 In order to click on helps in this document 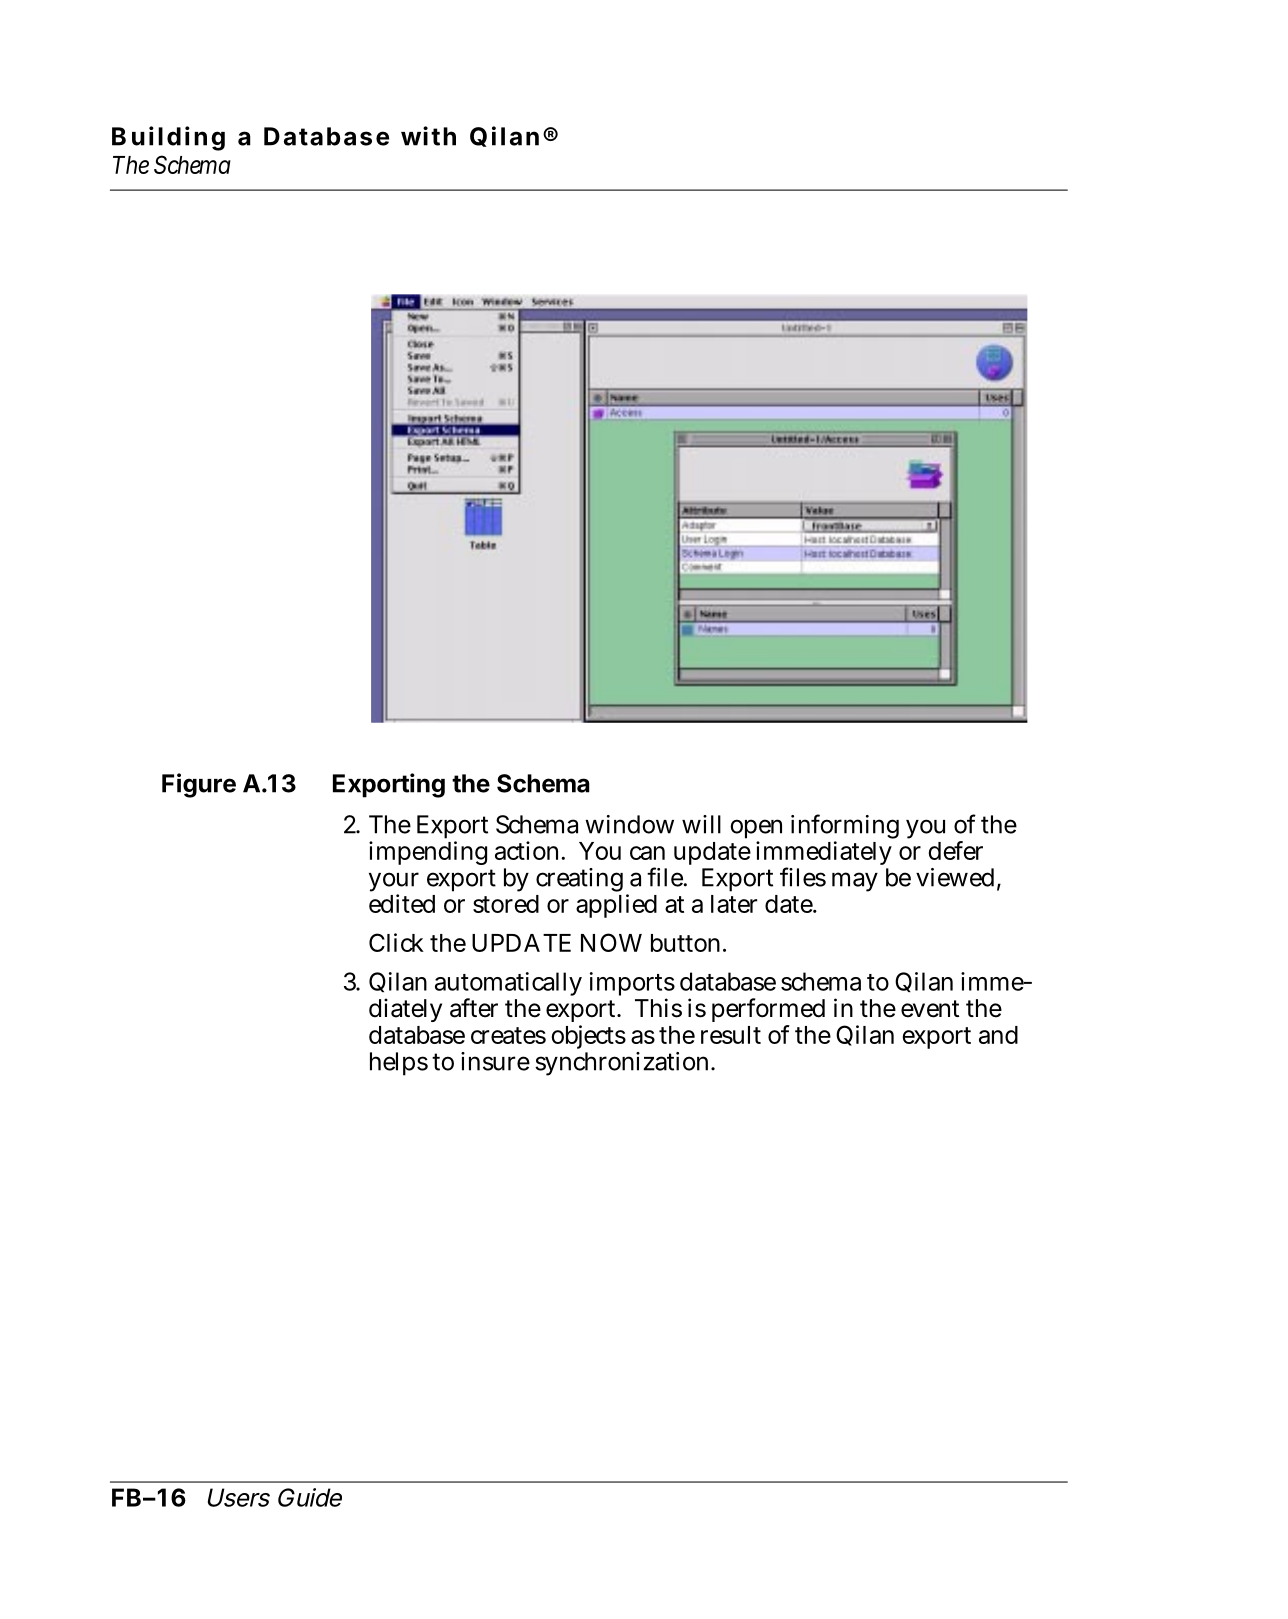, I will do `click(399, 1064)`.
